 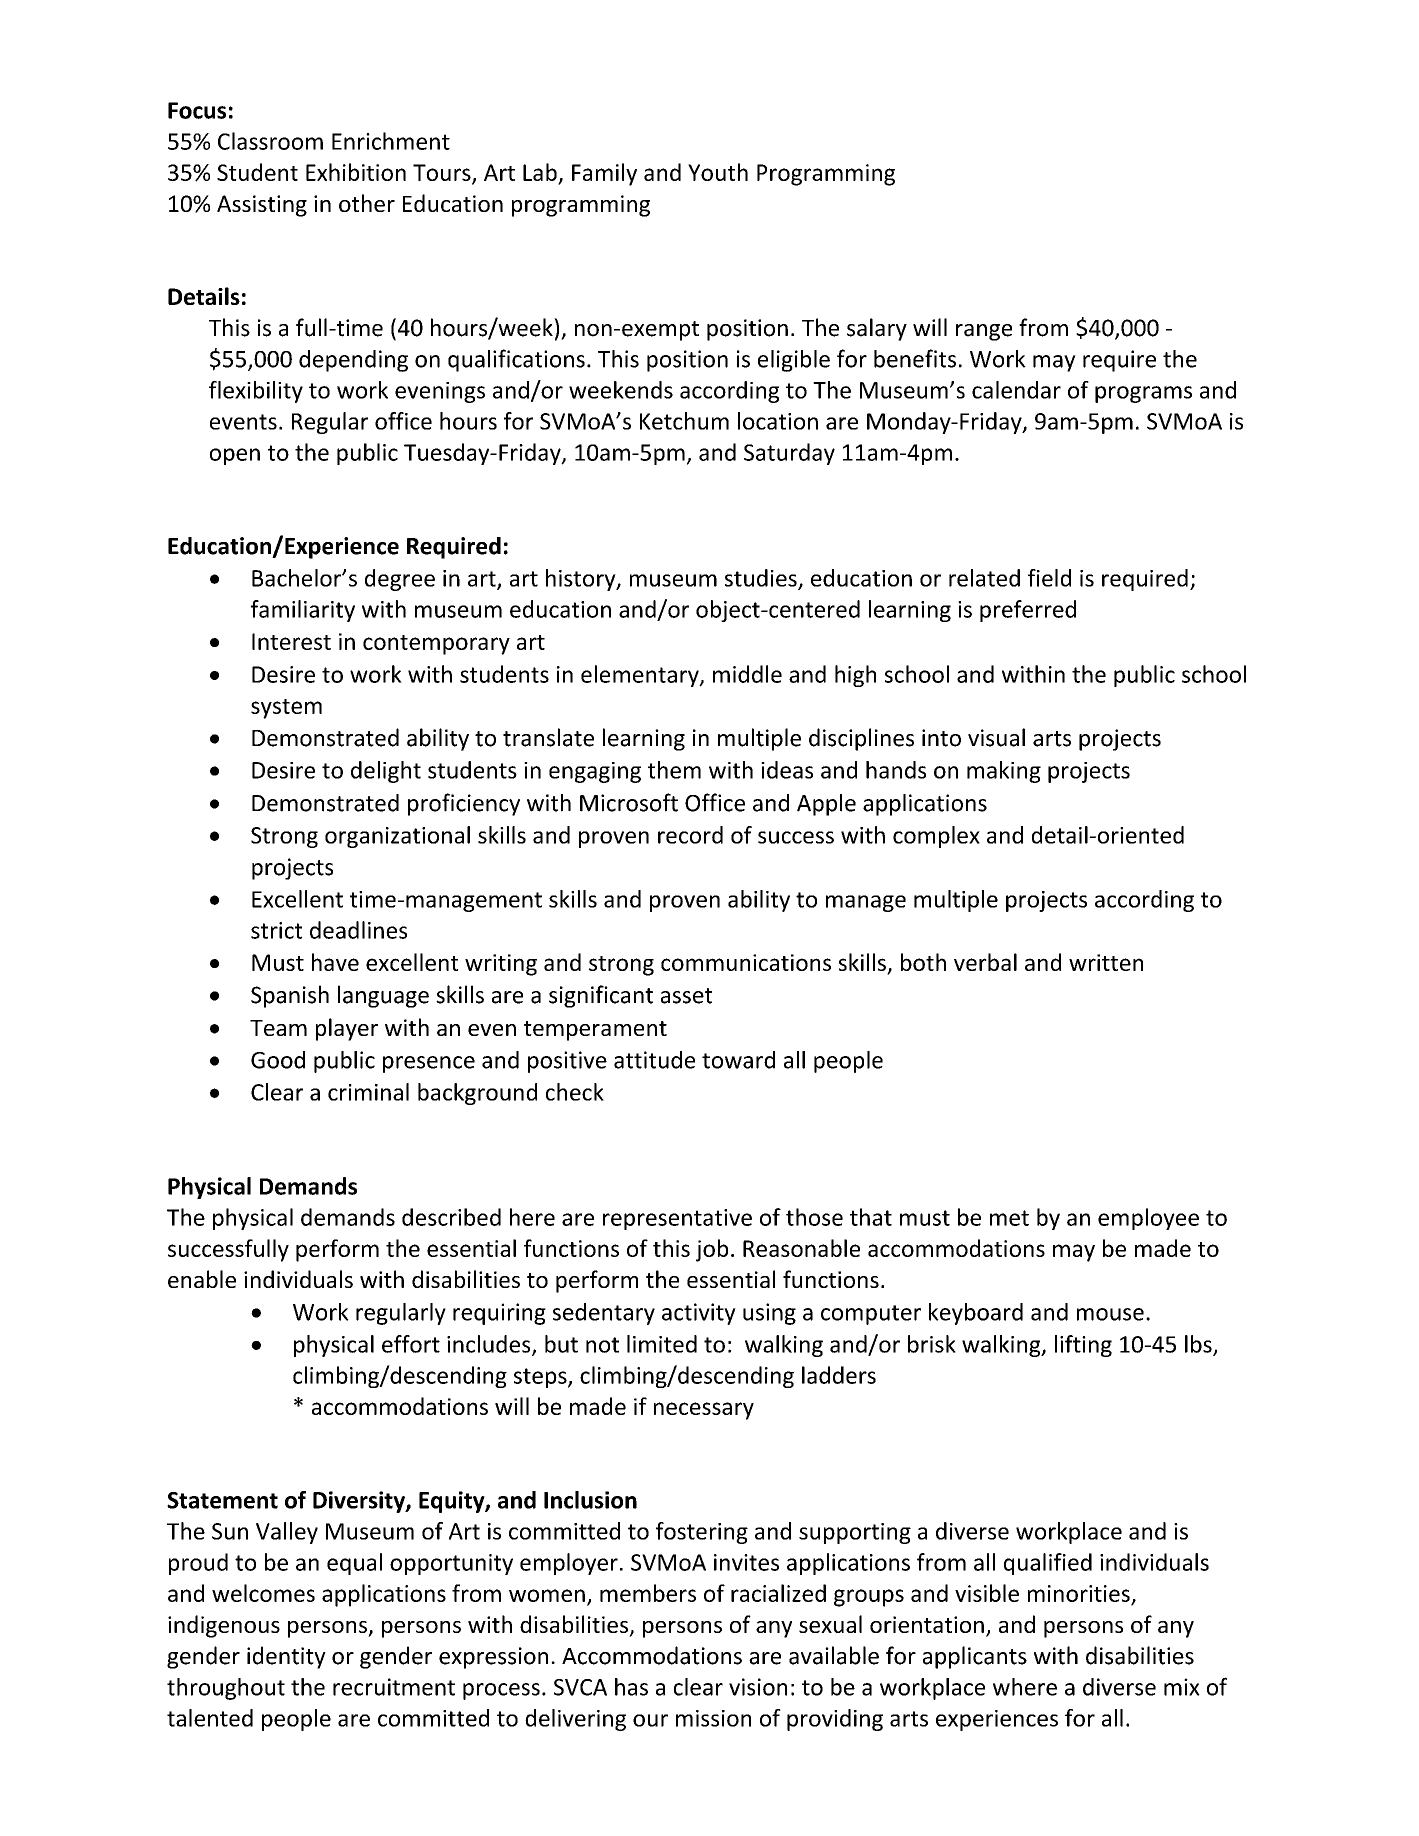 What do you see at coordinates (286, 1657) in the screenshot?
I see `identity` at bounding box center [286, 1657].
